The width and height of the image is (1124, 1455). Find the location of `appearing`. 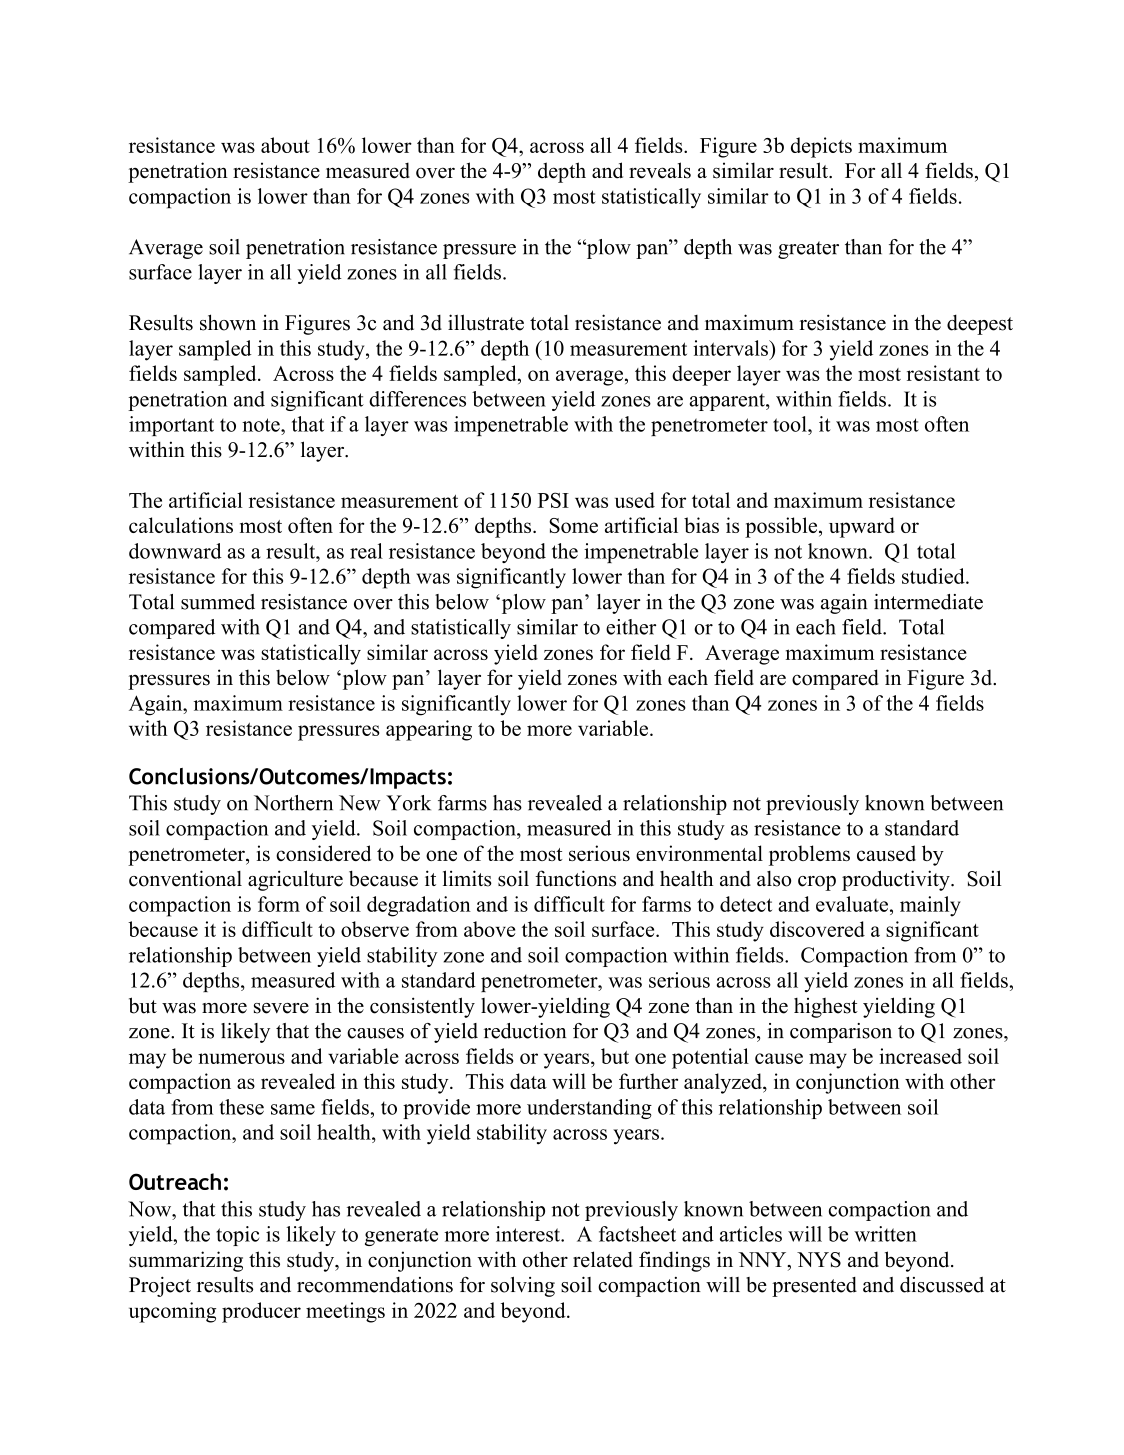

appearing is located at coordinates (429, 730).
